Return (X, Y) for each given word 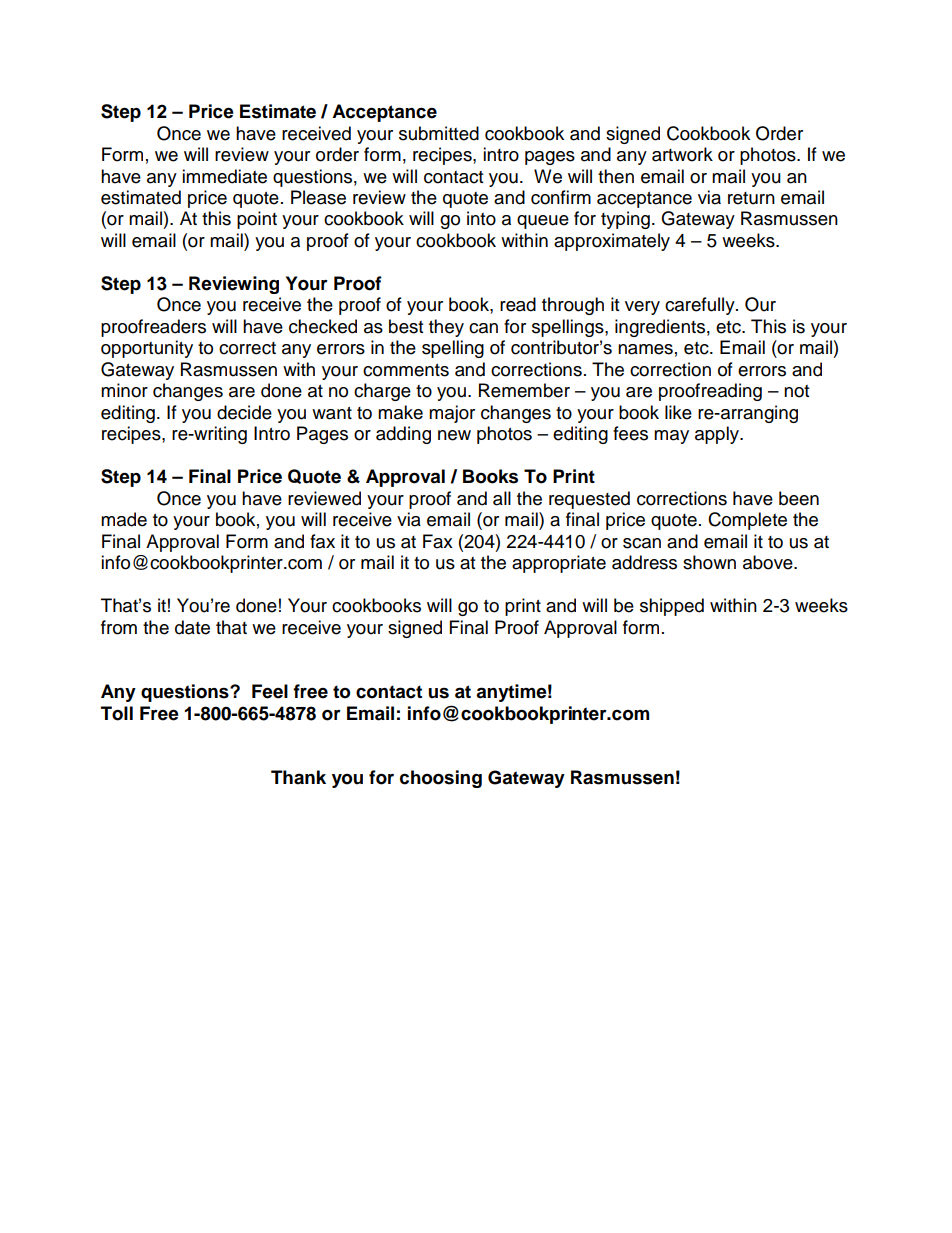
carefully (701, 306)
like (678, 412)
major (452, 414)
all (502, 498)
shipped (672, 607)
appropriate (559, 564)
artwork (682, 154)
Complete (747, 521)
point (257, 220)
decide (244, 412)
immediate (224, 176)
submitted (439, 133)
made (124, 519)
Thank (298, 777)
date (192, 627)
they (446, 328)
